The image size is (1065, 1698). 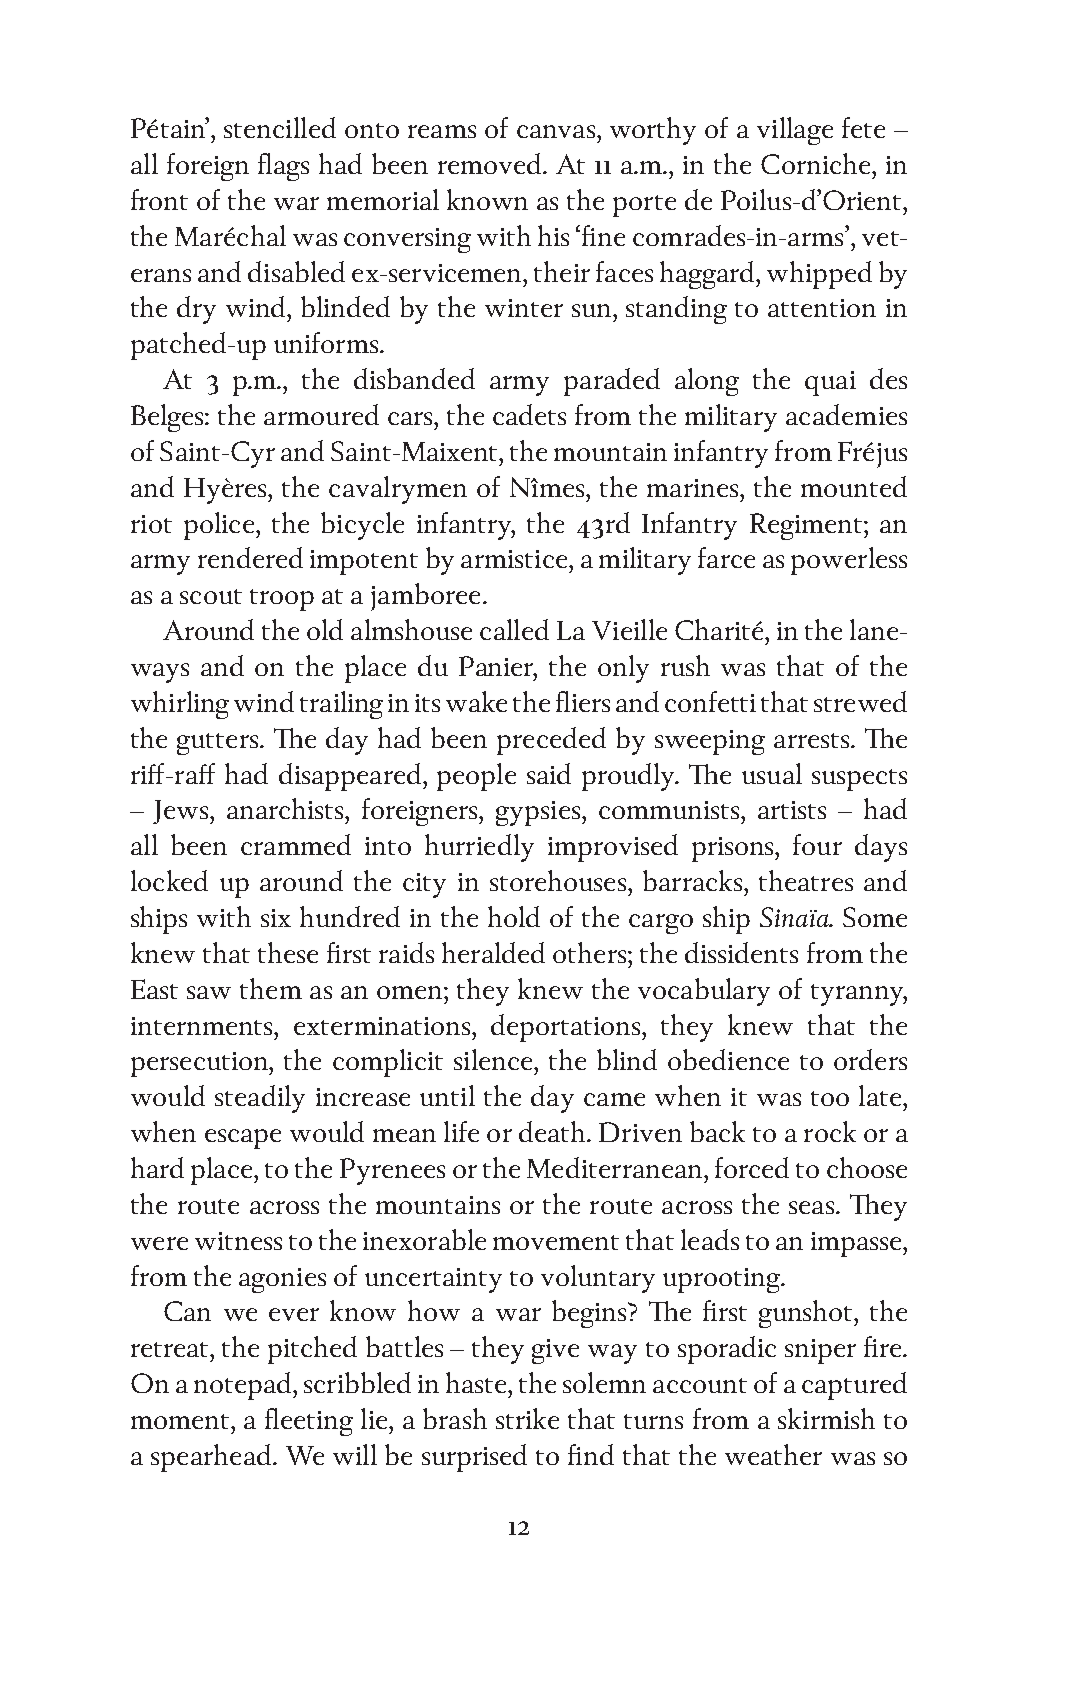 I want to click on notepad, so click(x=244, y=1386).
